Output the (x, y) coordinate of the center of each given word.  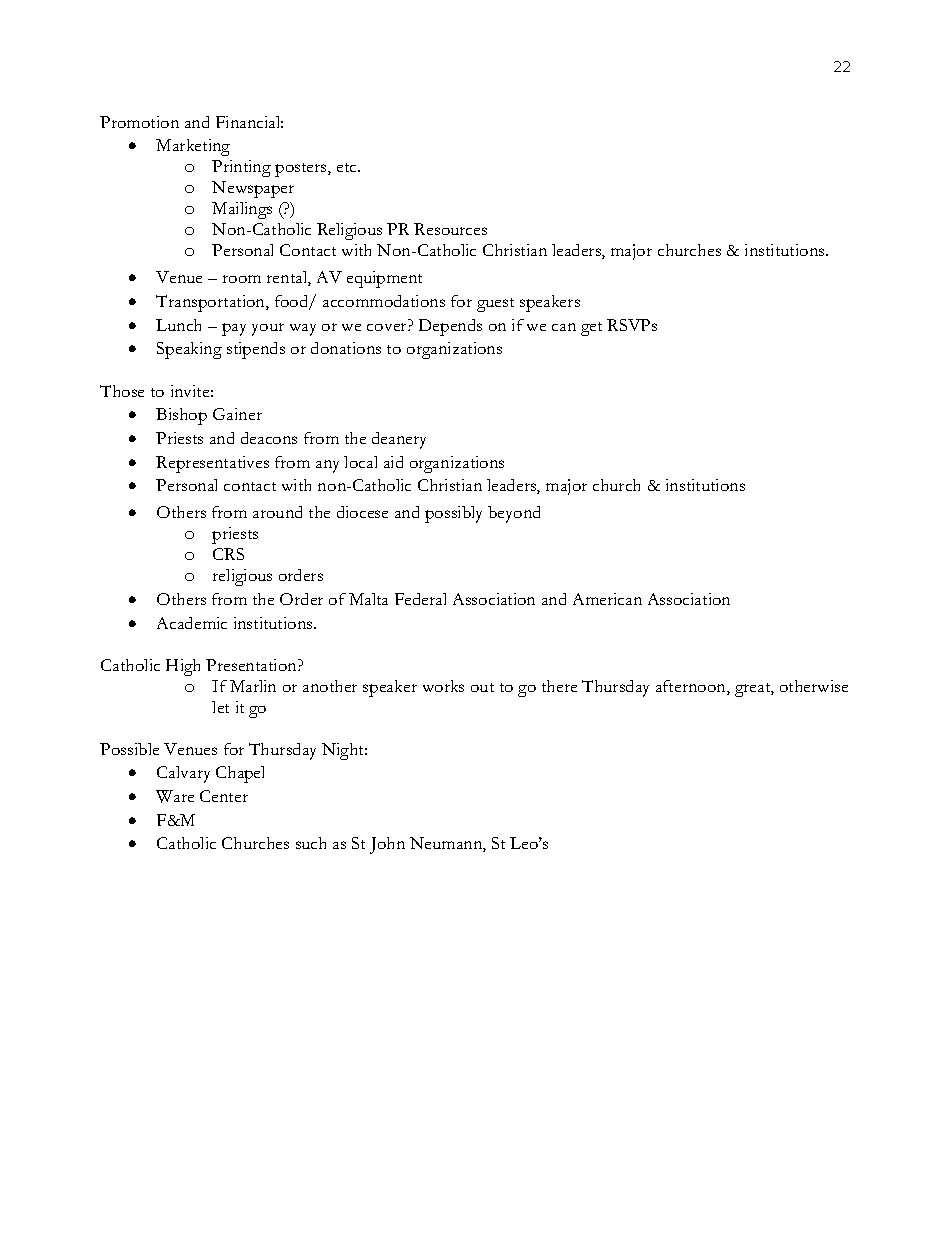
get (591, 329)
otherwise (814, 686)
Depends (450, 327)
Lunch (178, 325)
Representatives (212, 464)
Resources (450, 229)
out (482, 687)
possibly (453, 514)
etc (348, 167)
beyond (514, 514)
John (387, 845)
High (183, 667)
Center (224, 796)
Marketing (193, 147)
